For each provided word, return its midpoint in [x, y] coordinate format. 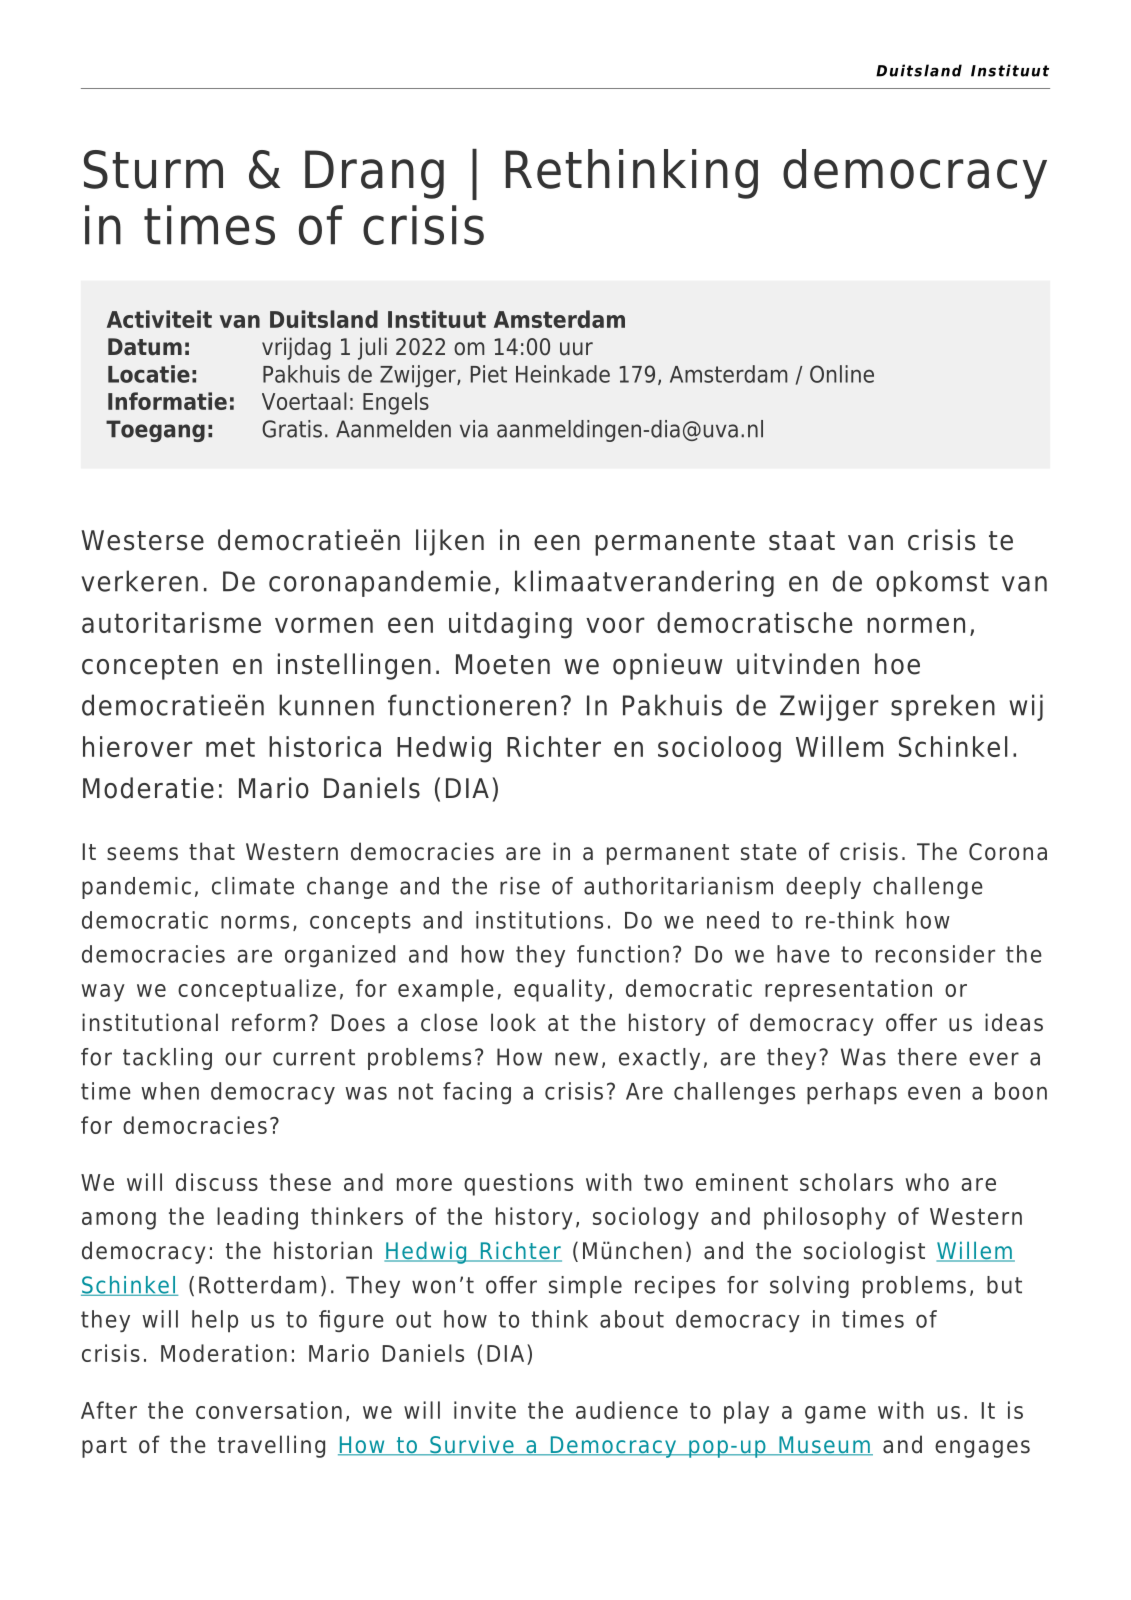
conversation [269, 1410]
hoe [897, 664]
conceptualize [257, 990]
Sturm [153, 169]
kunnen [326, 705]
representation [848, 990]
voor [615, 625]
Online [842, 374]
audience [627, 1410]
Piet [489, 374]
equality [559, 990]
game [835, 1415]
